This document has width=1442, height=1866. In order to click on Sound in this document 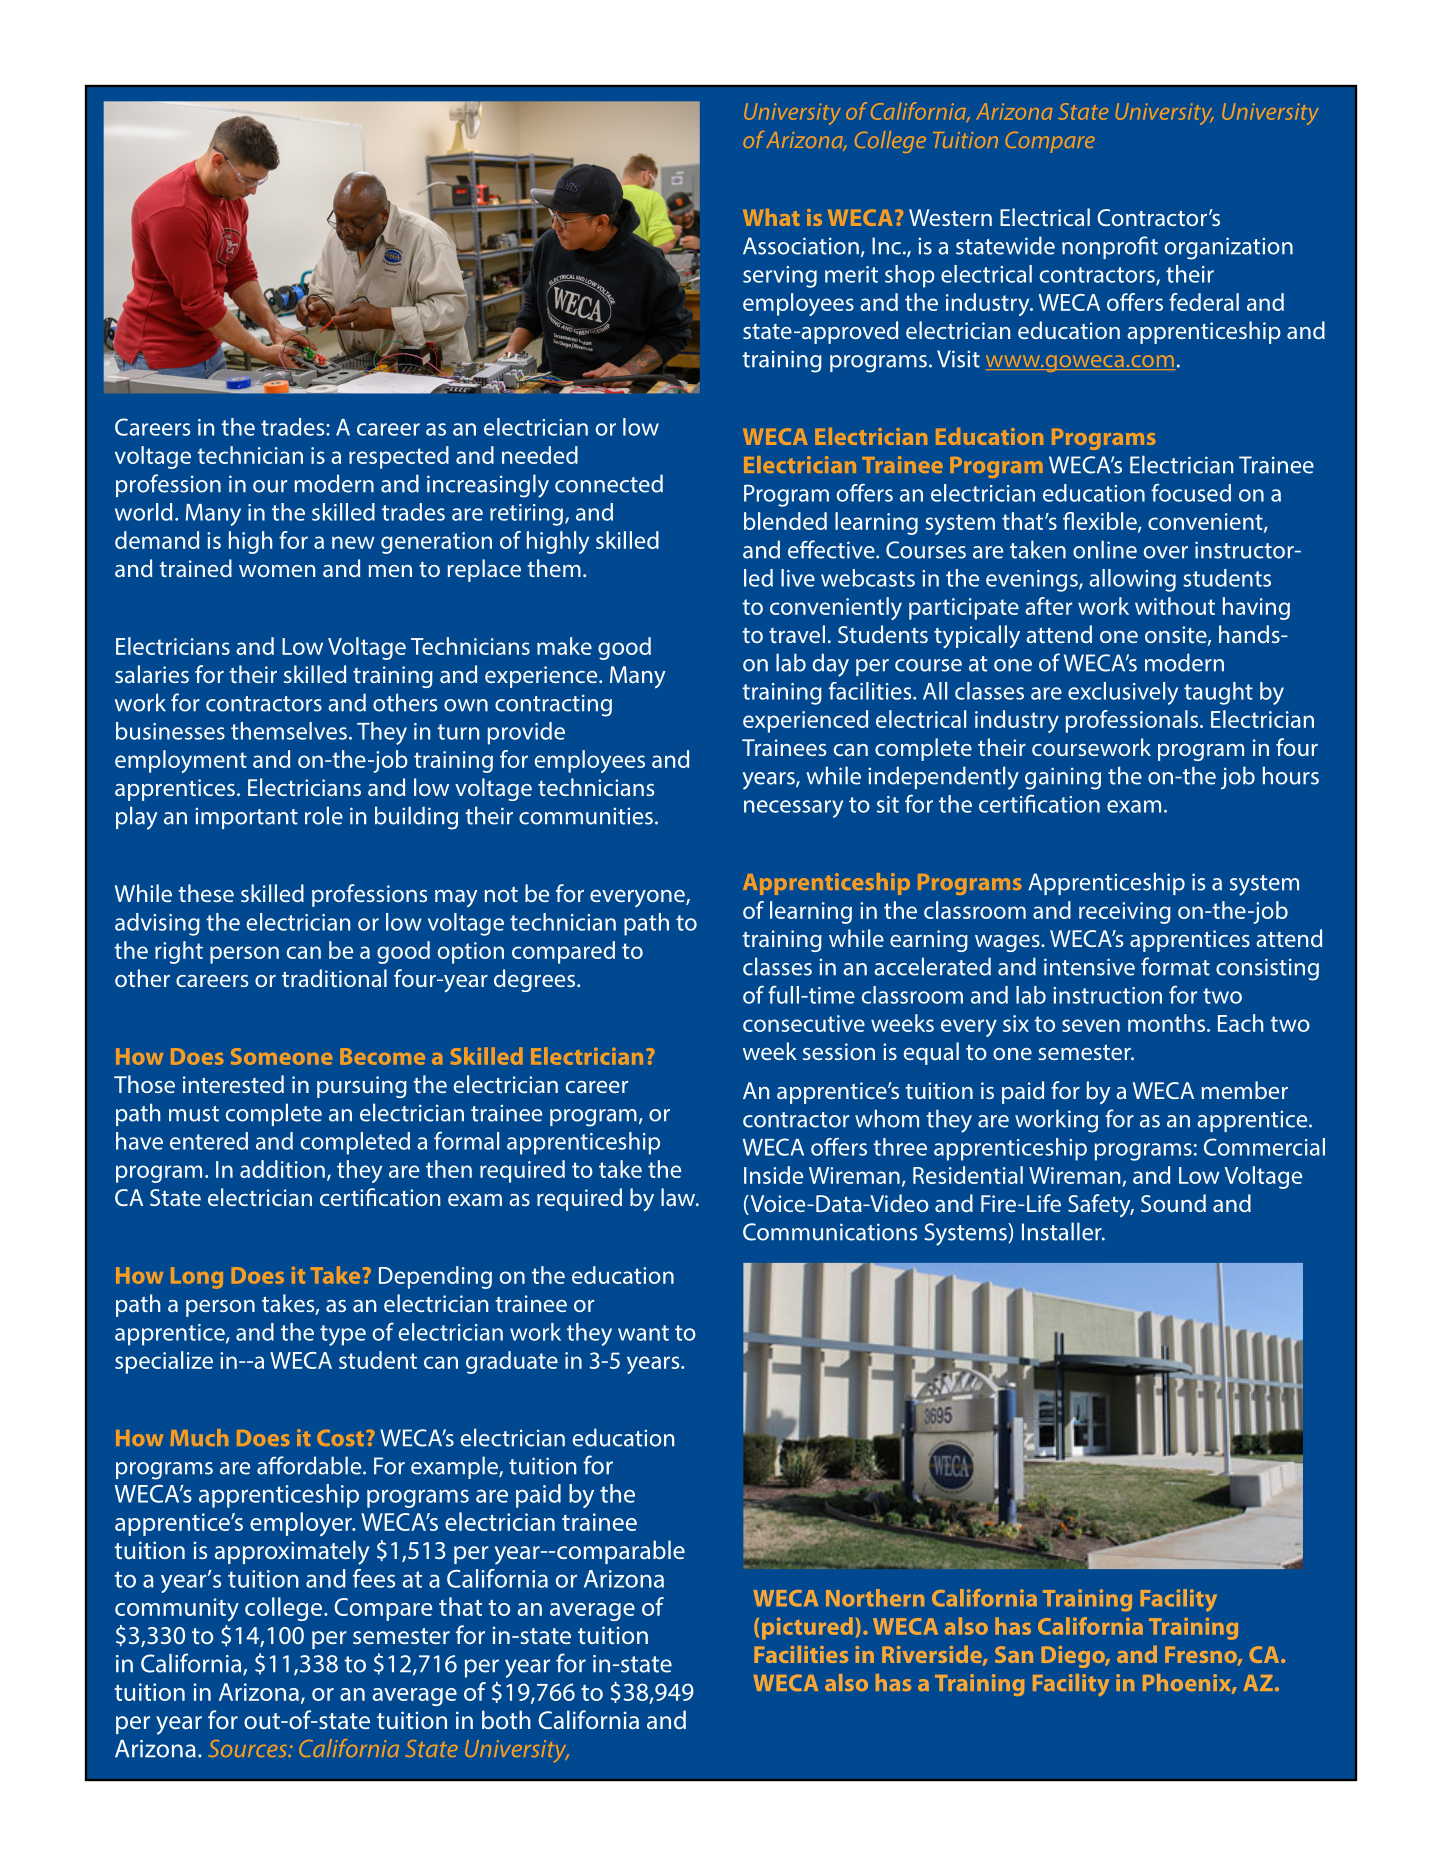, I will do `click(1173, 1203)`.
